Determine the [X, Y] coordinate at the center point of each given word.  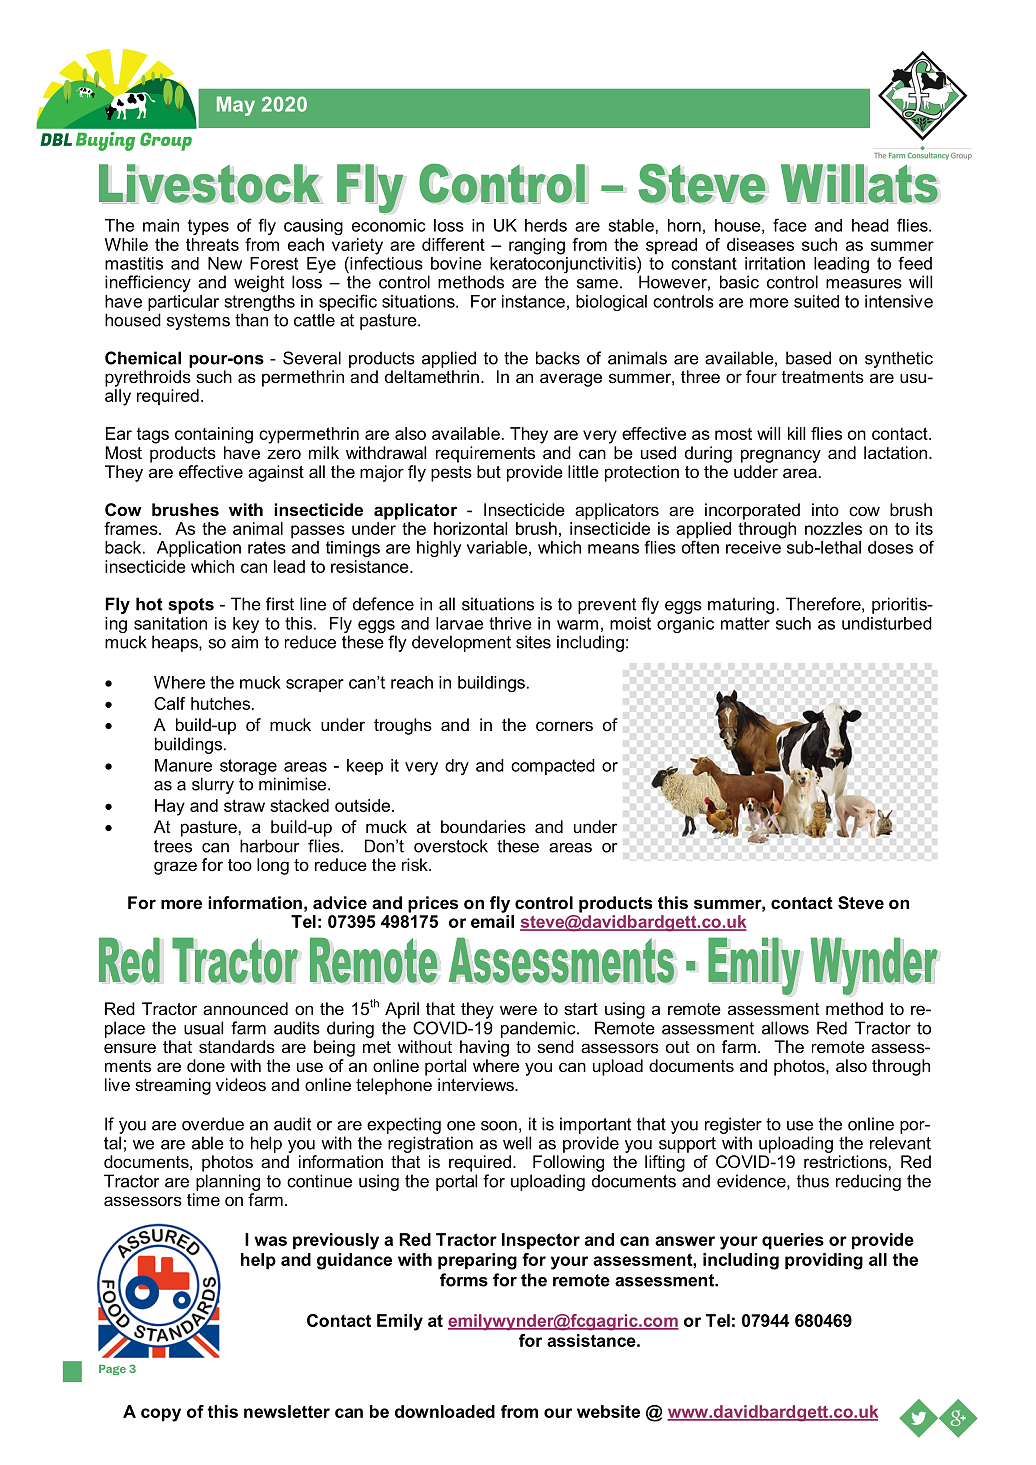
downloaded [445, 1411]
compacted [553, 767]
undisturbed [887, 623]
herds [546, 225]
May [236, 106]
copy [161, 1415]
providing [824, 1261]
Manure [183, 765]
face [790, 225]
